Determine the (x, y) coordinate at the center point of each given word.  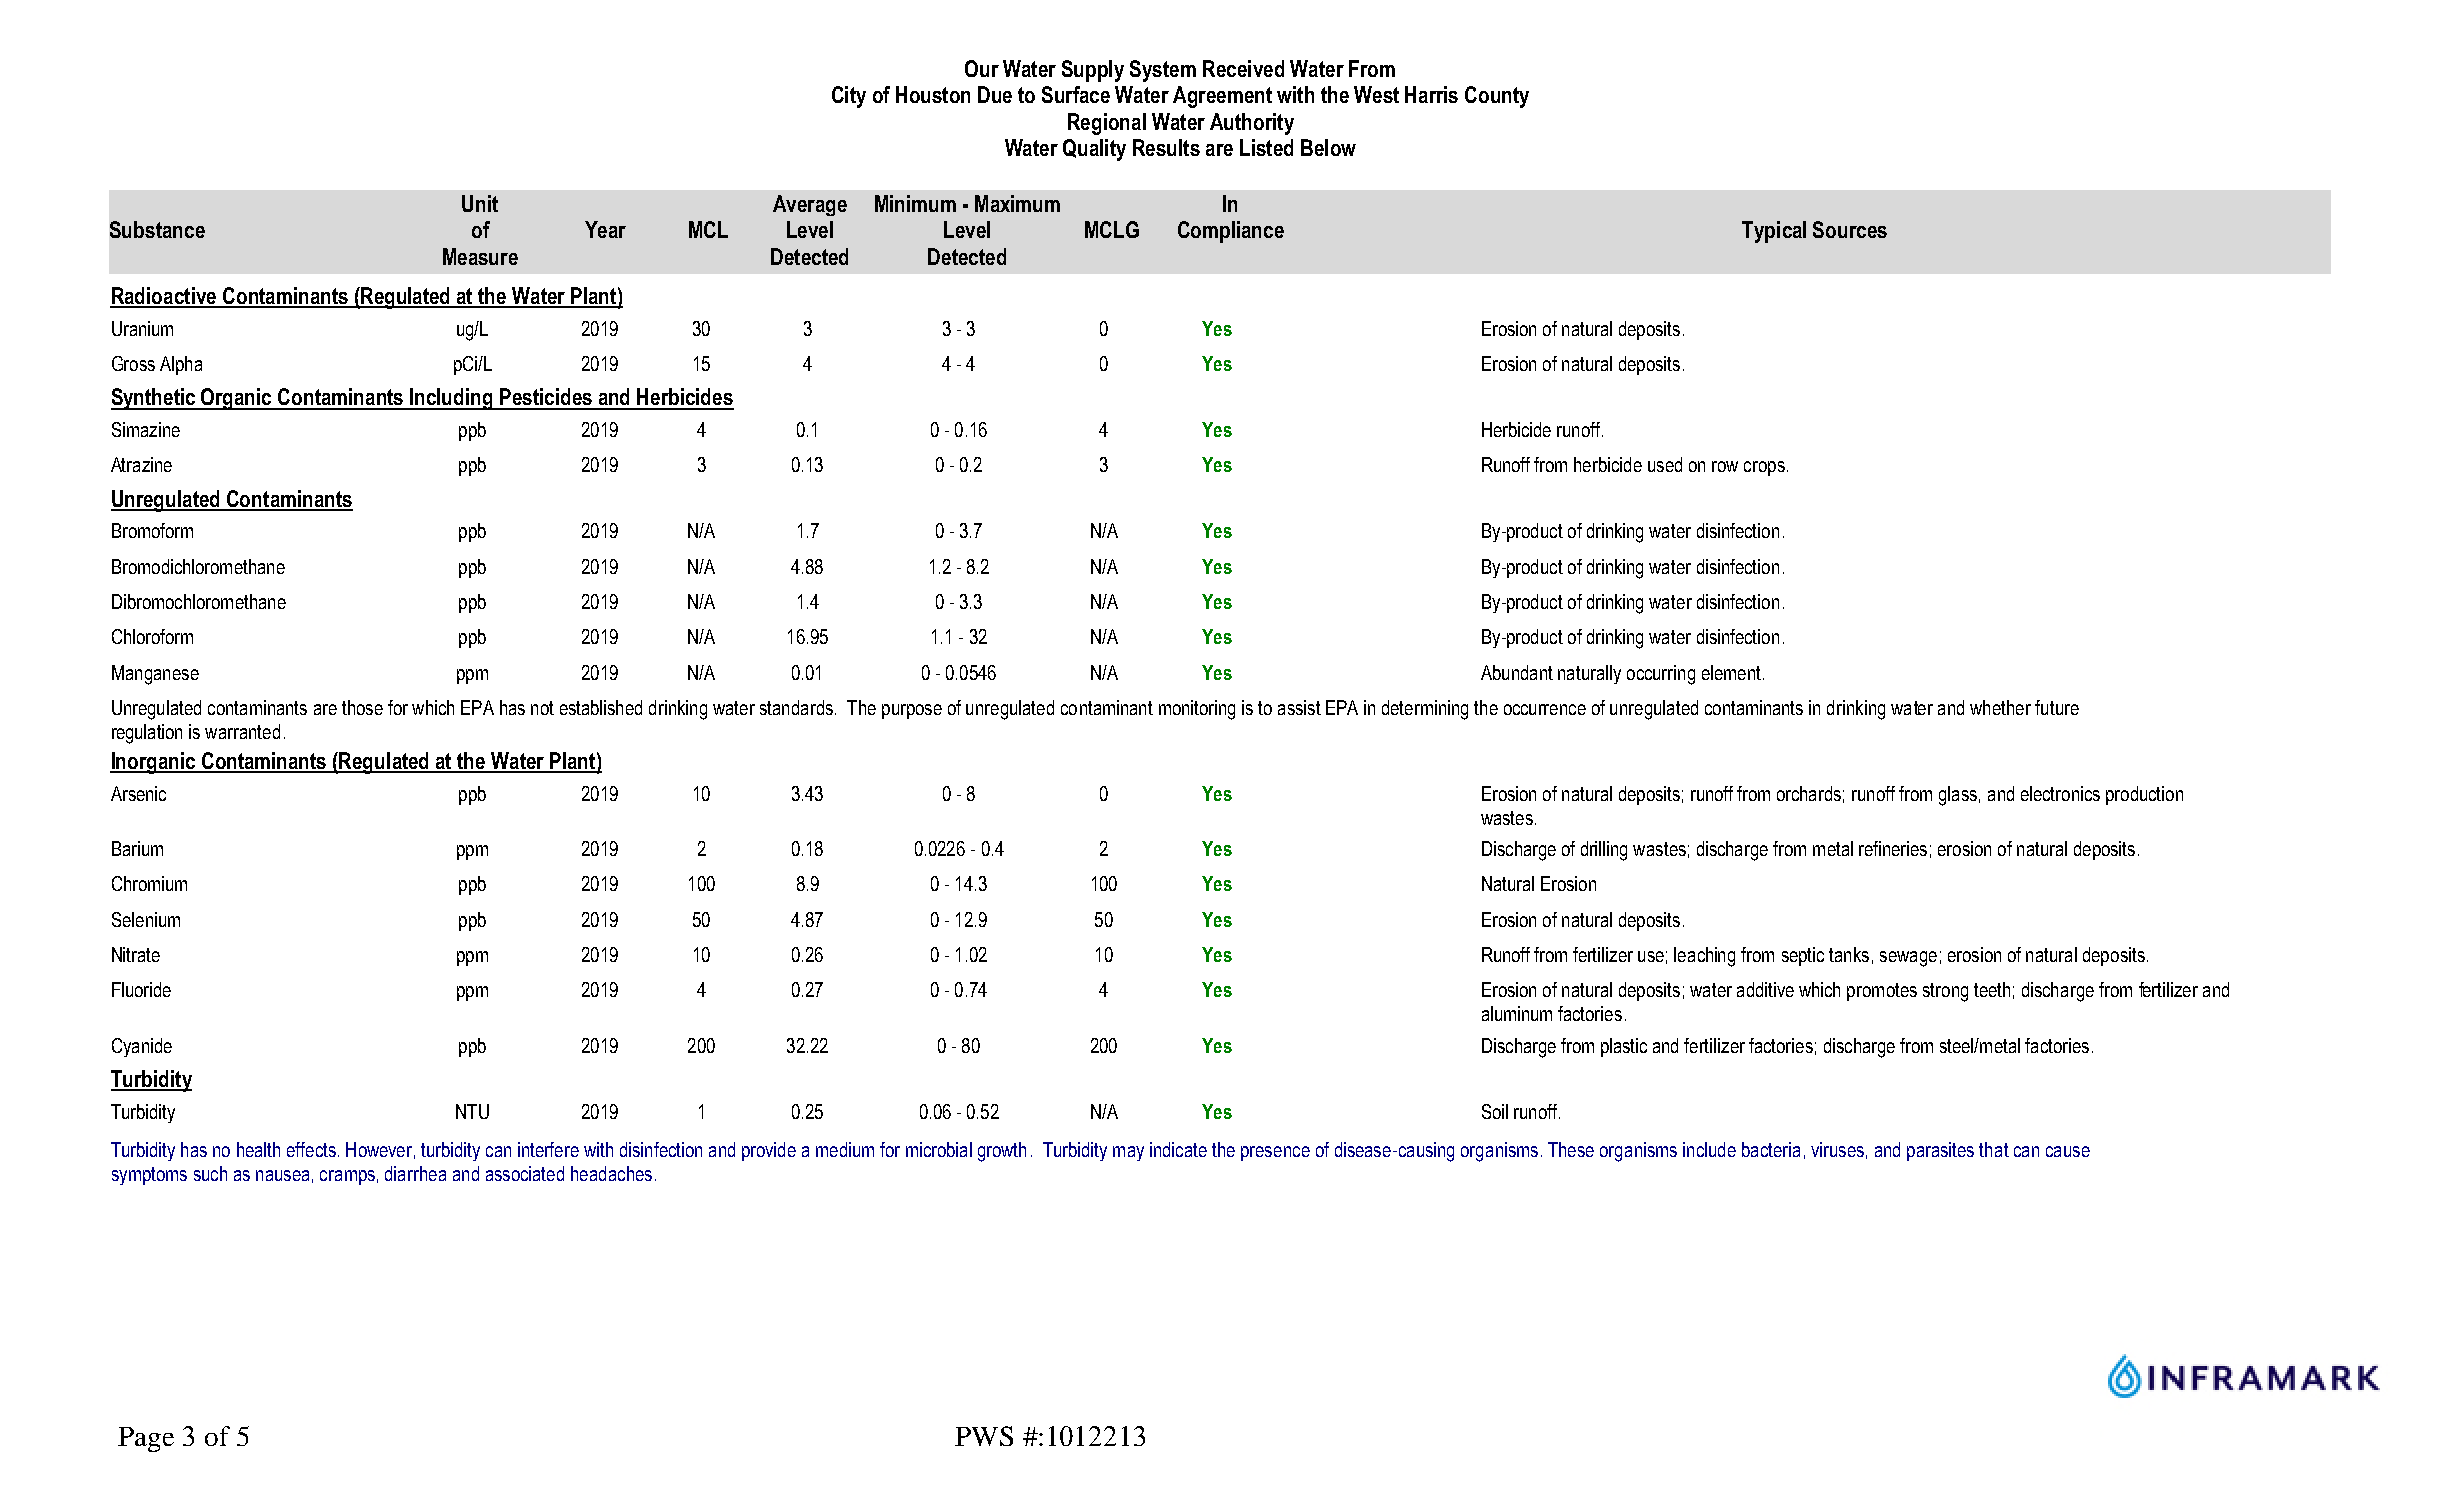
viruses (1837, 1149)
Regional (1107, 124)
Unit (480, 203)
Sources (1850, 229)
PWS (984, 1436)
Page (146, 1439)
